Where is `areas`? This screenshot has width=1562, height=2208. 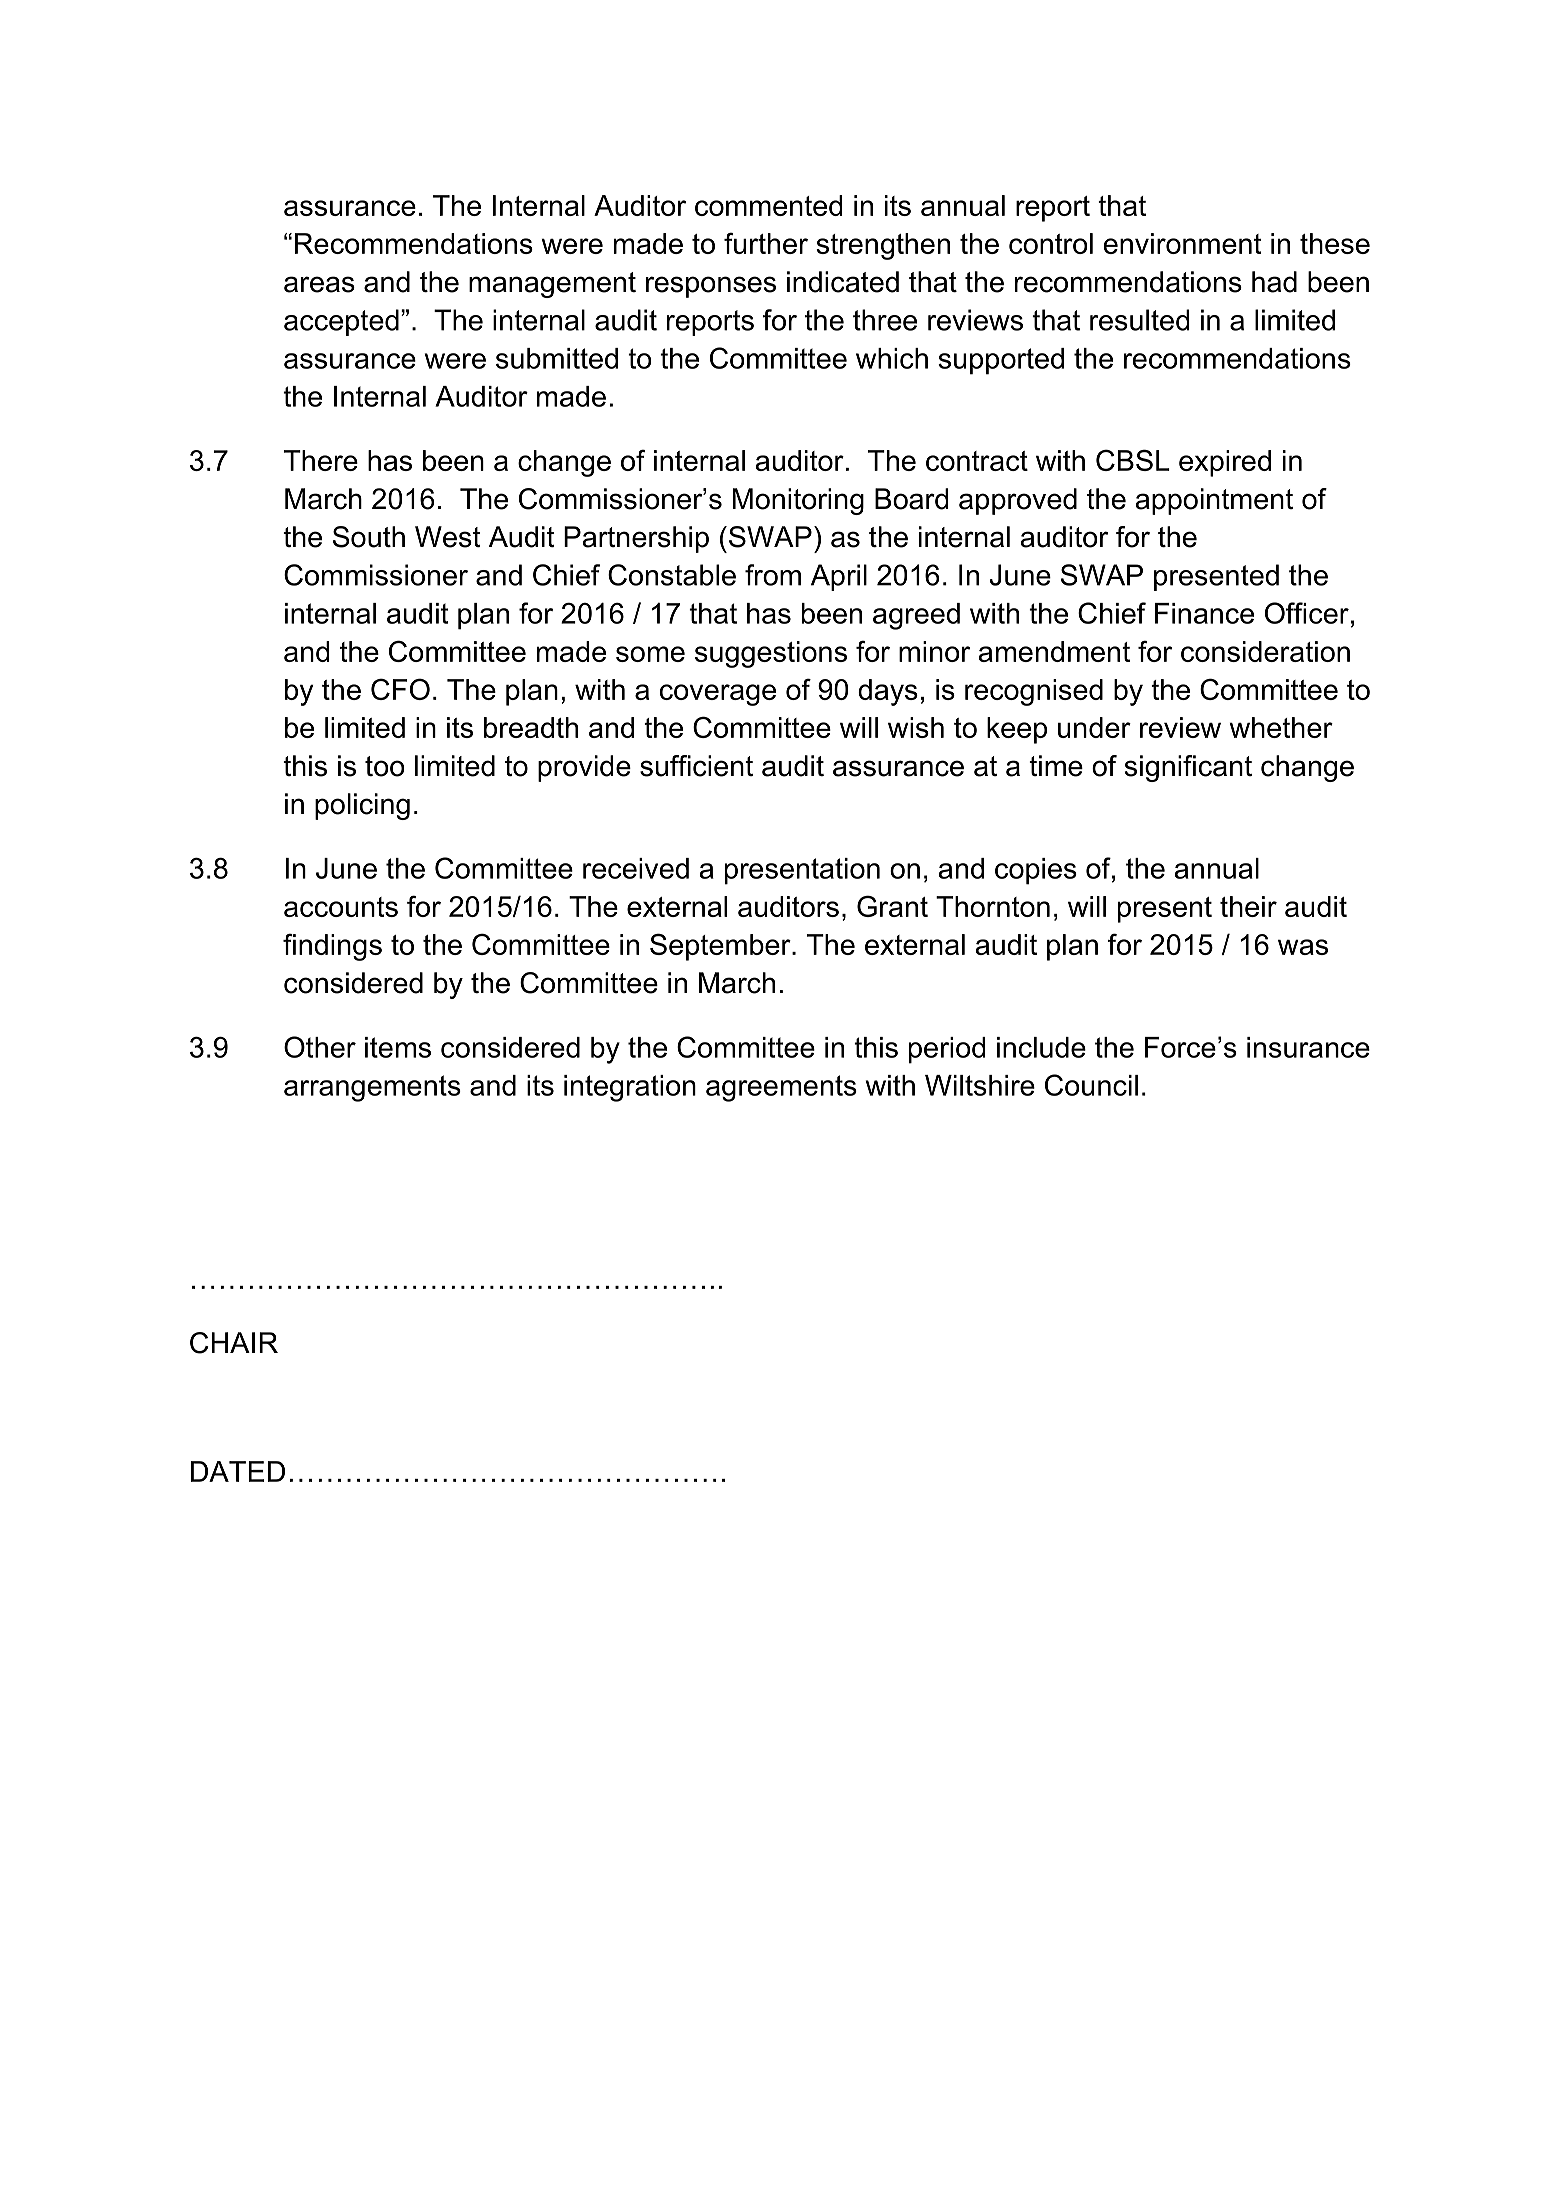
areas is located at coordinates (319, 284).
